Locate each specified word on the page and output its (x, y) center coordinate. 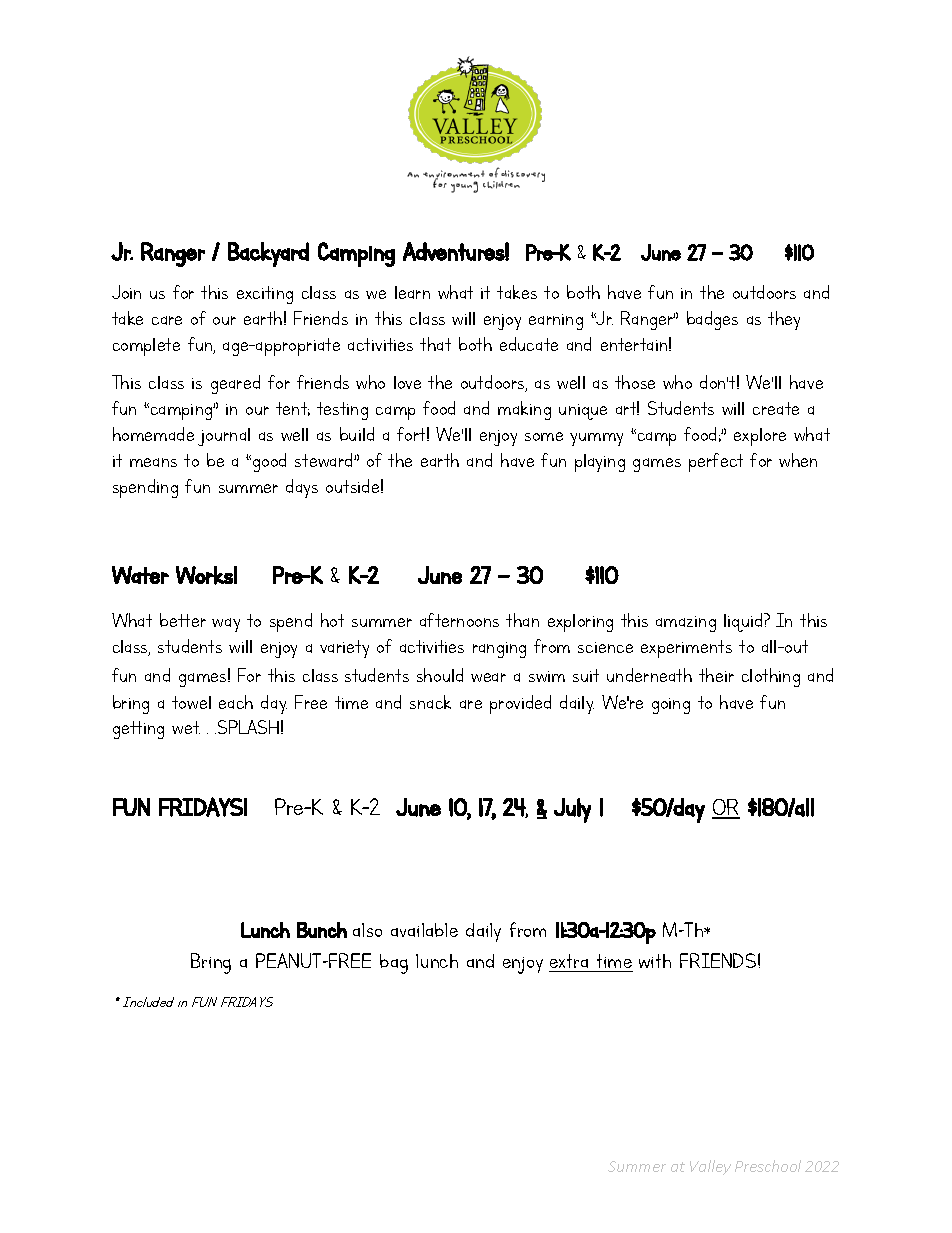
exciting (265, 295)
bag (394, 964)
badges (712, 320)
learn (412, 292)
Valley (710, 1167)
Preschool (768, 1166)
